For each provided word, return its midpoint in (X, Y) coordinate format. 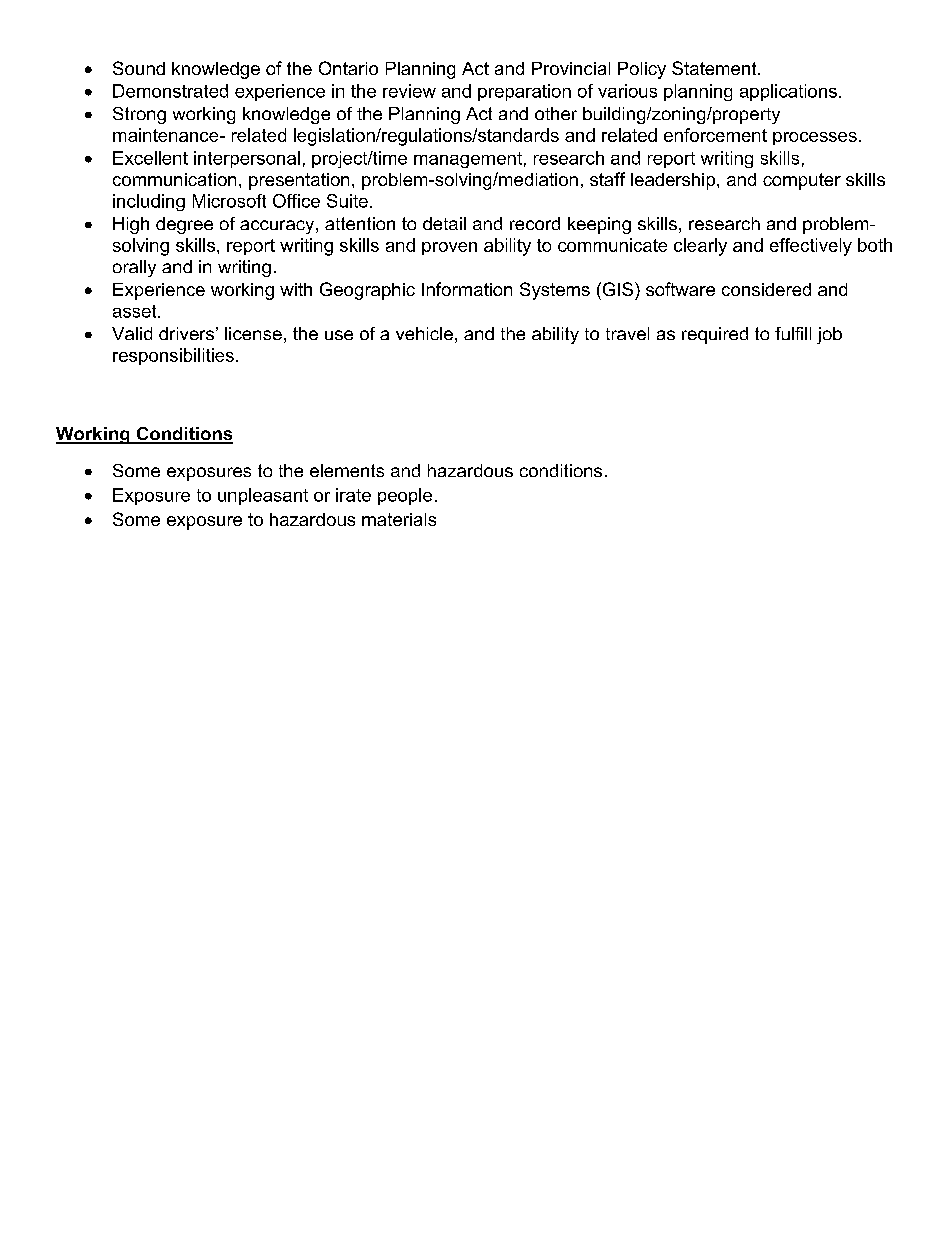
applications (788, 92)
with (296, 289)
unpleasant (263, 496)
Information (467, 289)
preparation (524, 92)
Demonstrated (170, 91)
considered (766, 289)
